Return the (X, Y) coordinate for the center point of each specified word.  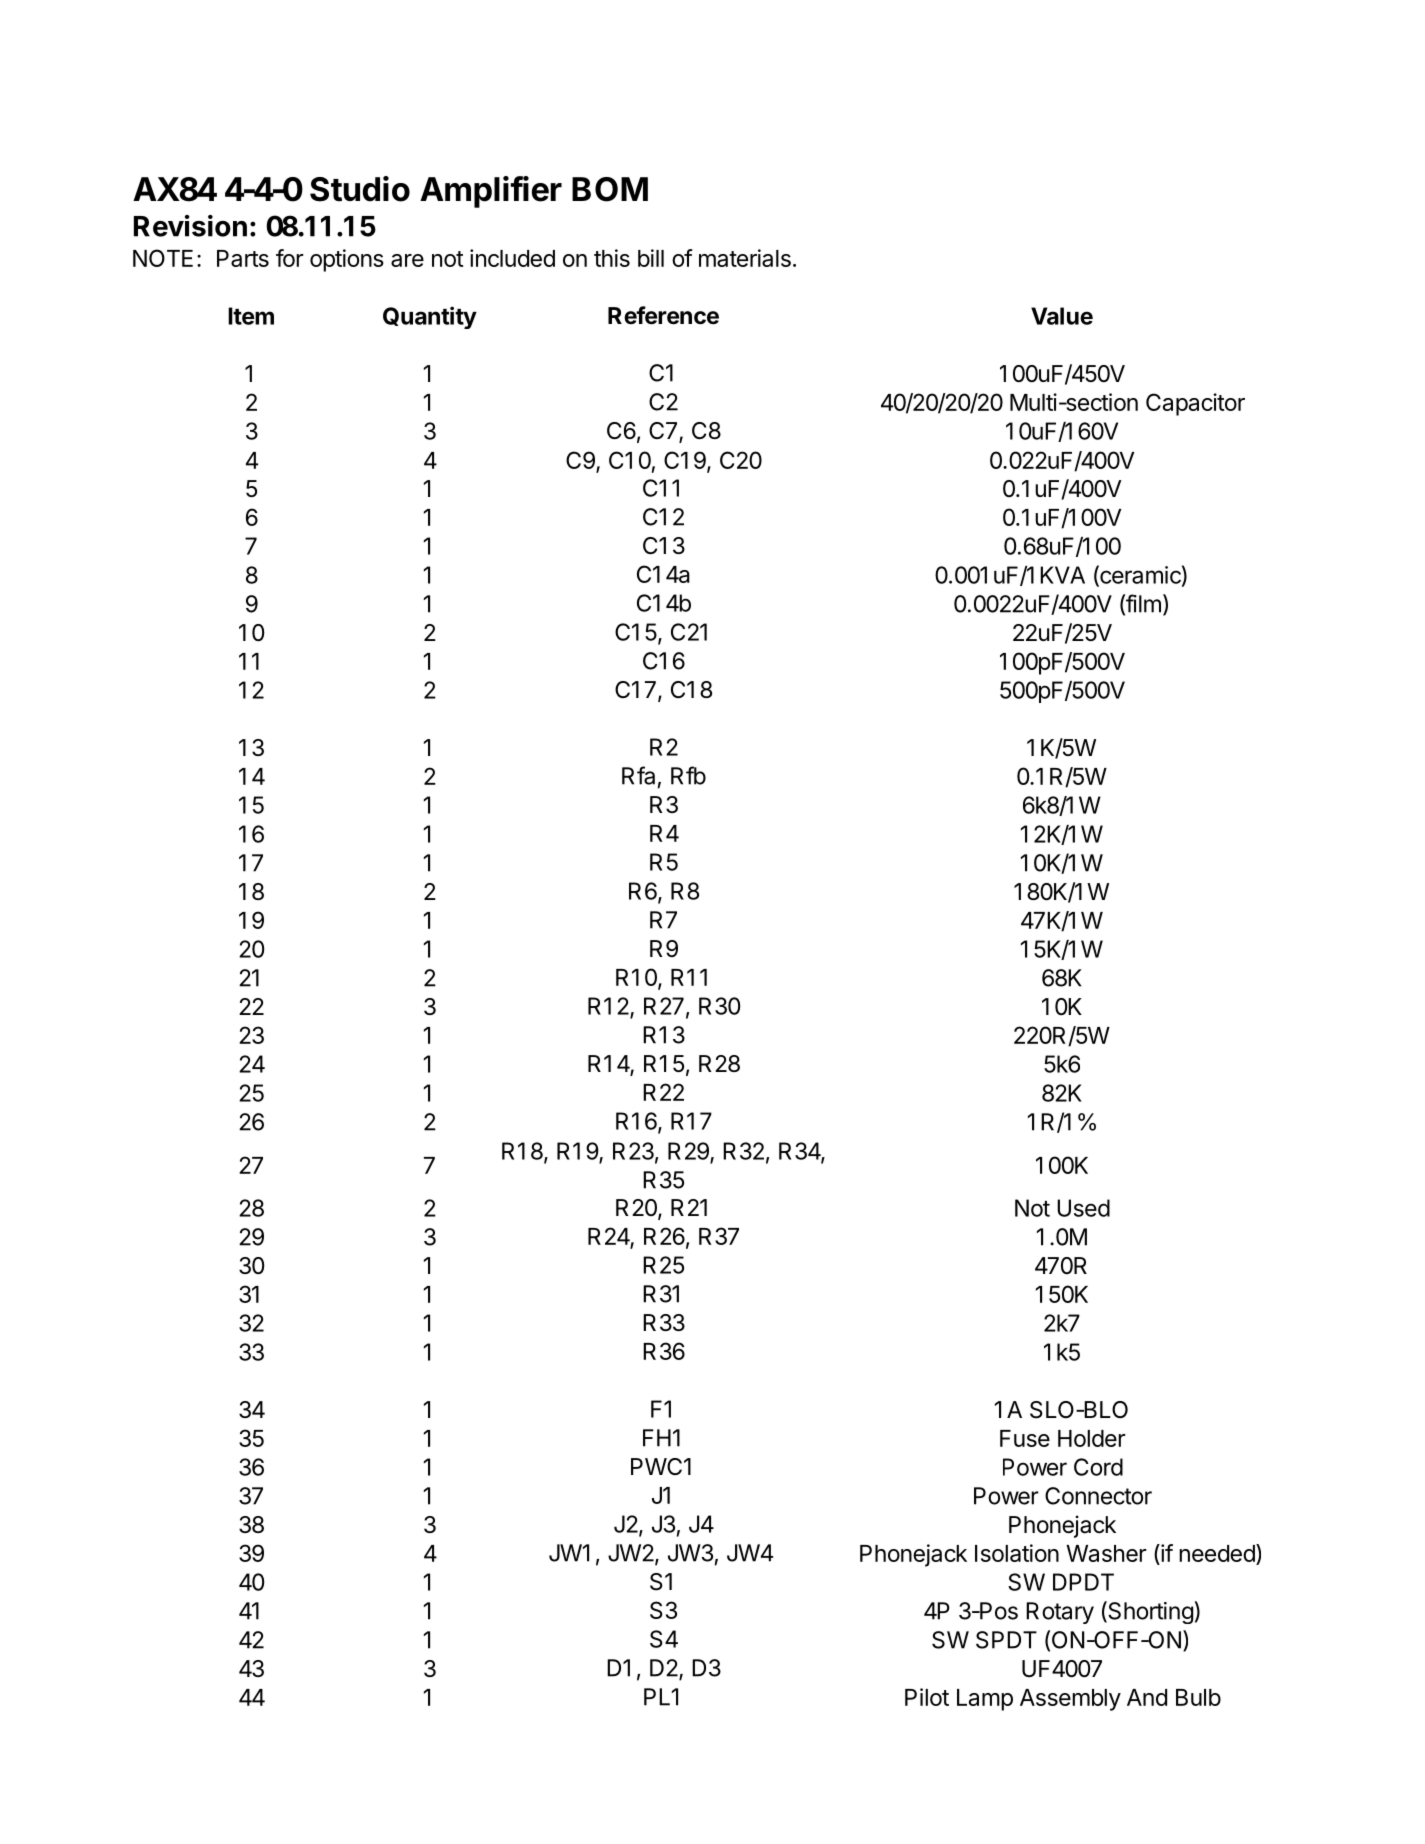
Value (1062, 316)
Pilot (927, 1697)
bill (651, 258)
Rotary (1060, 1613)
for (290, 258)
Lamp (985, 1700)
